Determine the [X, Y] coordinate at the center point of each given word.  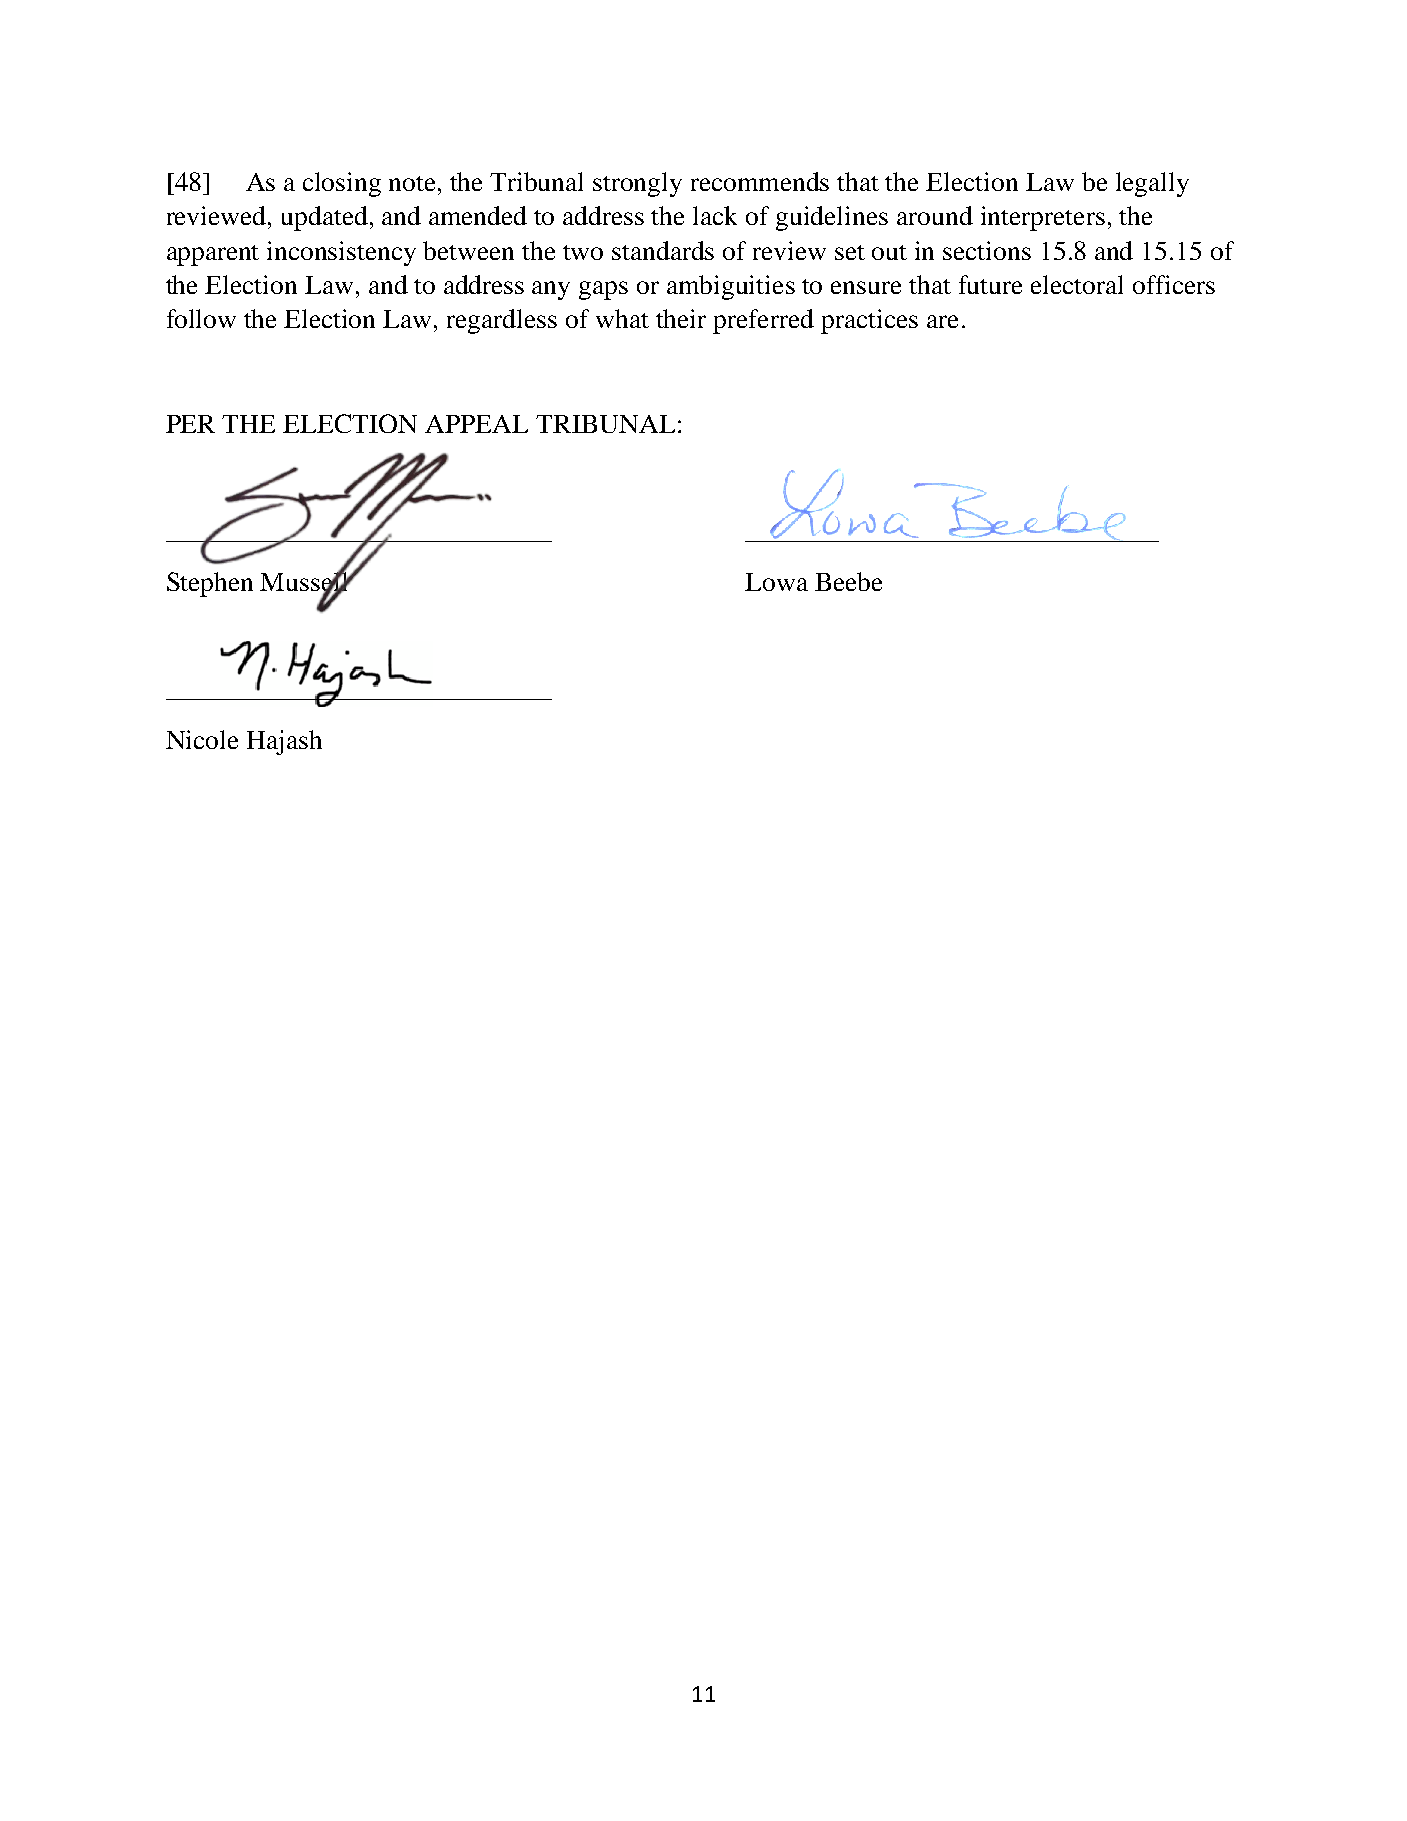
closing [342, 184]
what [622, 318]
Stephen [210, 584]
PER [190, 424]
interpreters [1043, 218]
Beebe [848, 581]
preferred [763, 321]
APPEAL [476, 424]
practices [869, 321]
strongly [637, 184]
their [681, 318]
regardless [502, 321]
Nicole [202, 739]
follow [201, 318]
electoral [1077, 284]
